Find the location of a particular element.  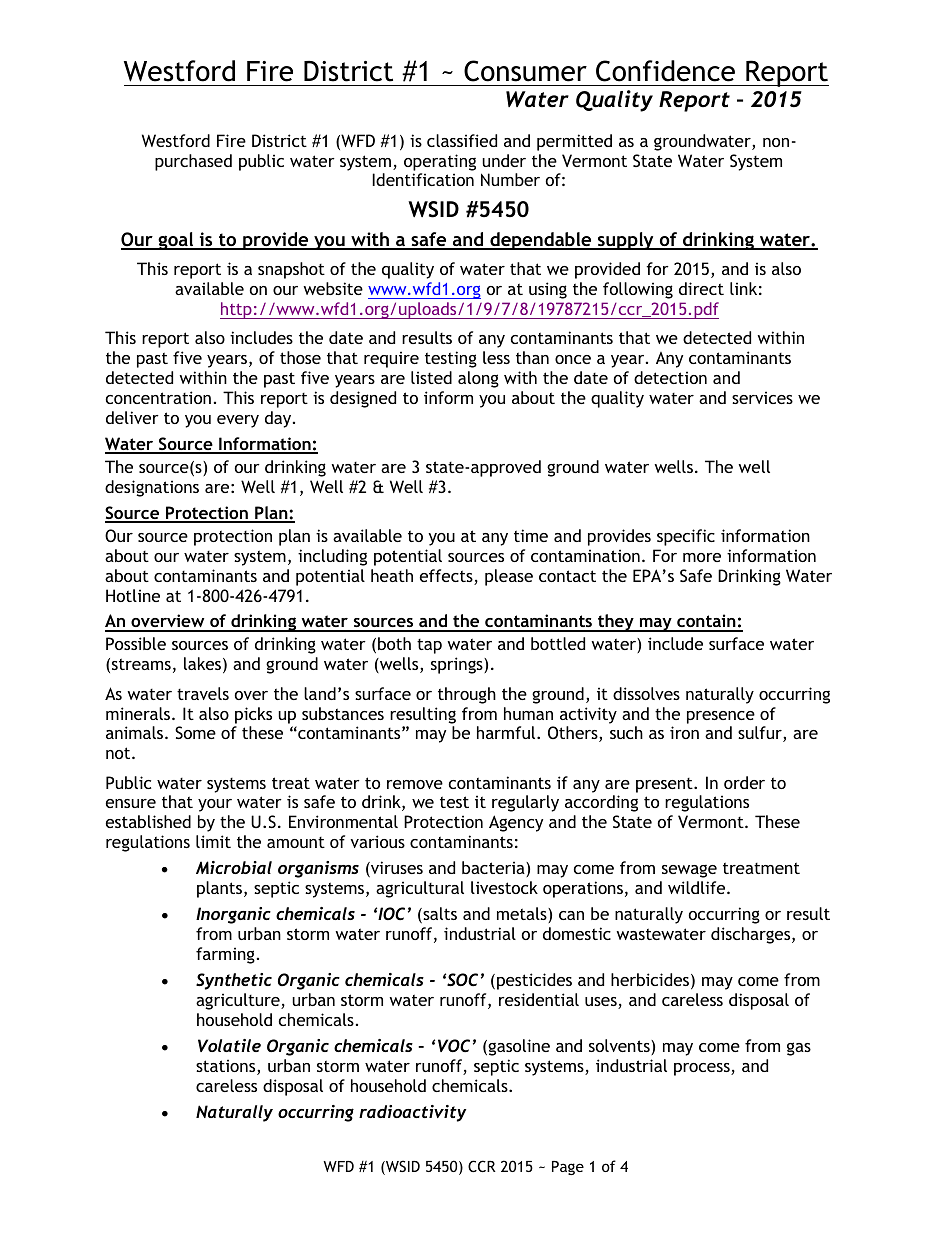

detection is located at coordinates (670, 377).
